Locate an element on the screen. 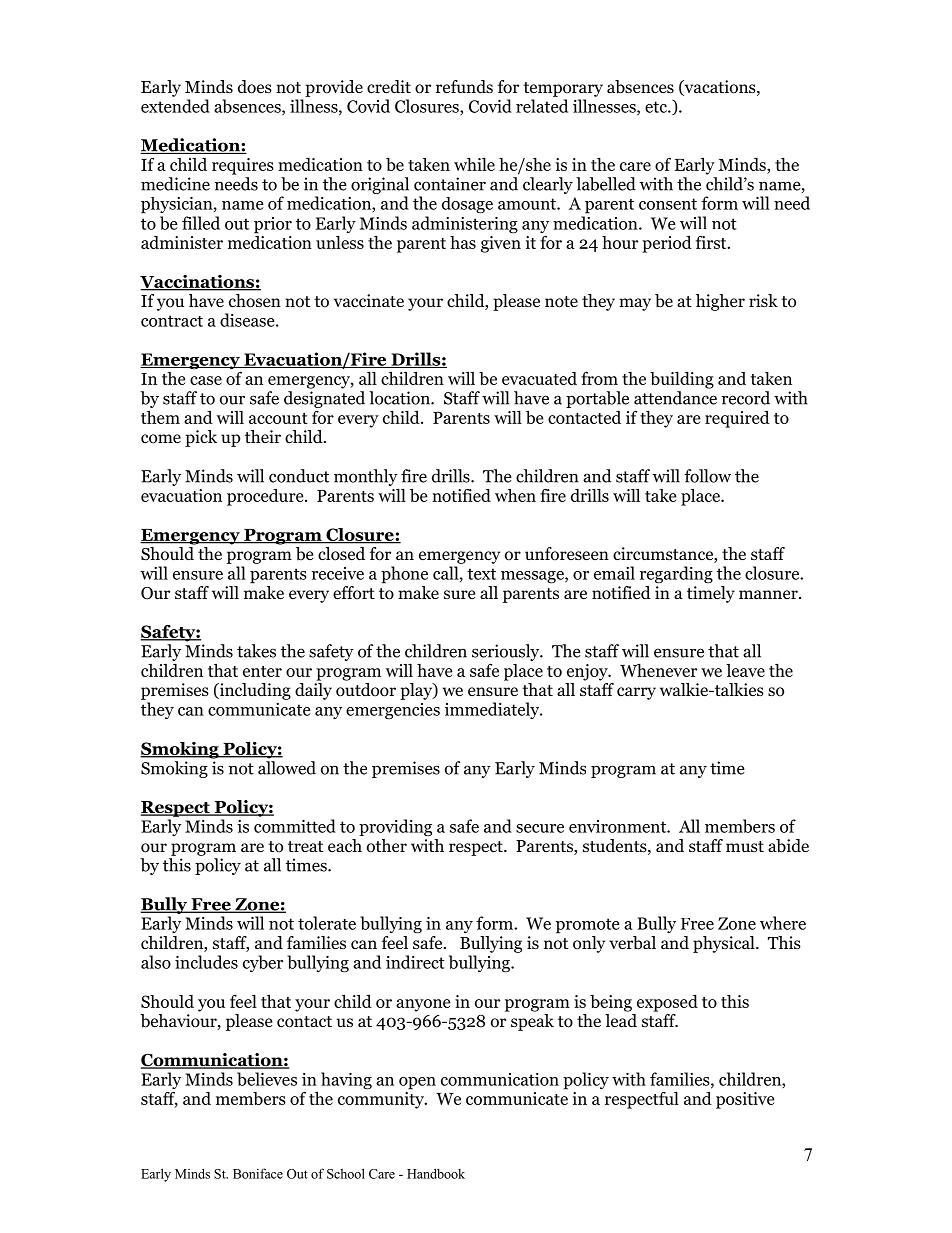 This screenshot has width=952, height=1233. evacuated is located at coordinates (539, 378).
